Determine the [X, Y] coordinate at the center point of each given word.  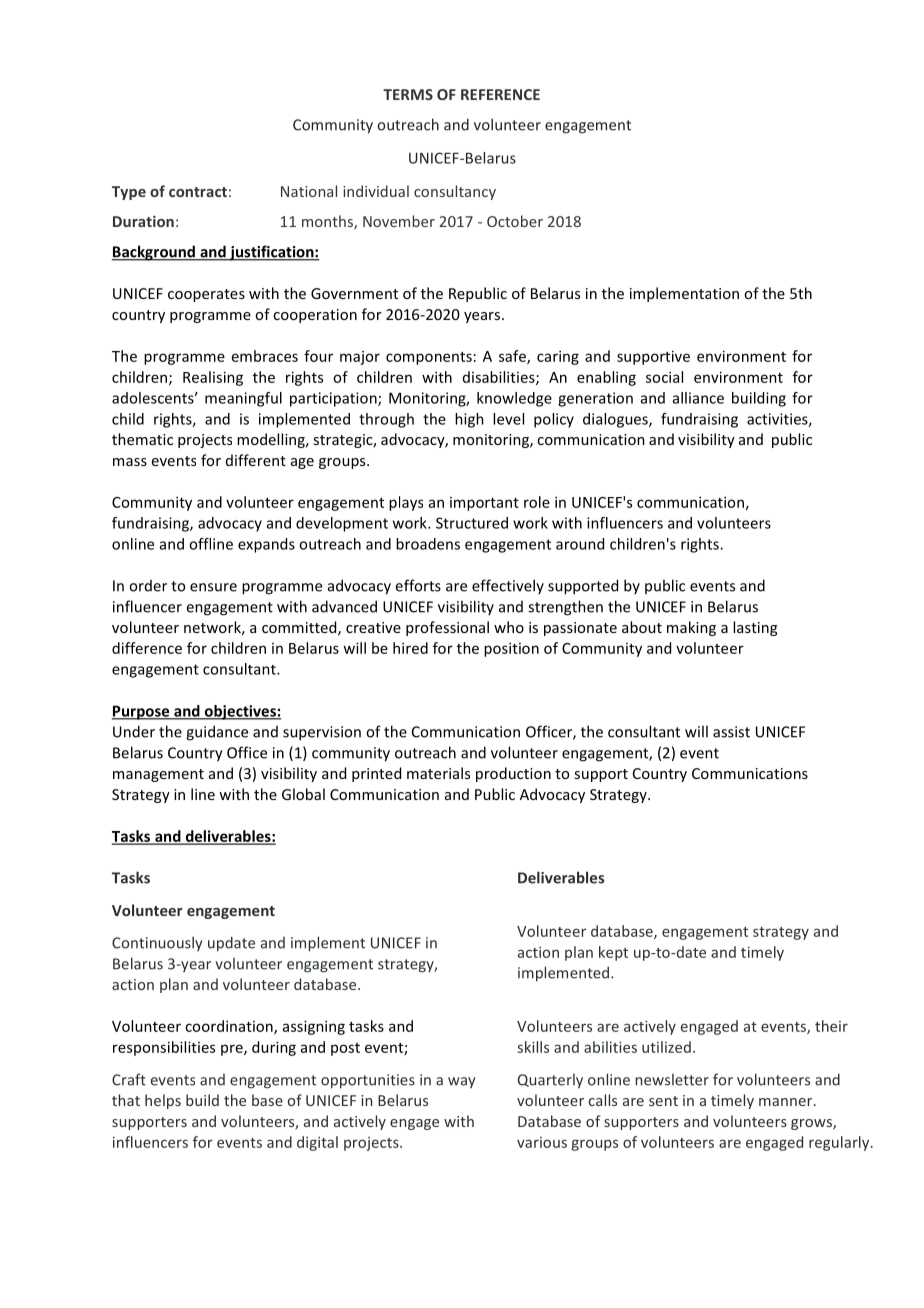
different [256, 460]
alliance [698, 398]
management [158, 775]
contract [198, 192]
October [515, 221]
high [469, 420]
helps [163, 1101]
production [513, 774]
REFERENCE [500, 94]
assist [731, 732]
